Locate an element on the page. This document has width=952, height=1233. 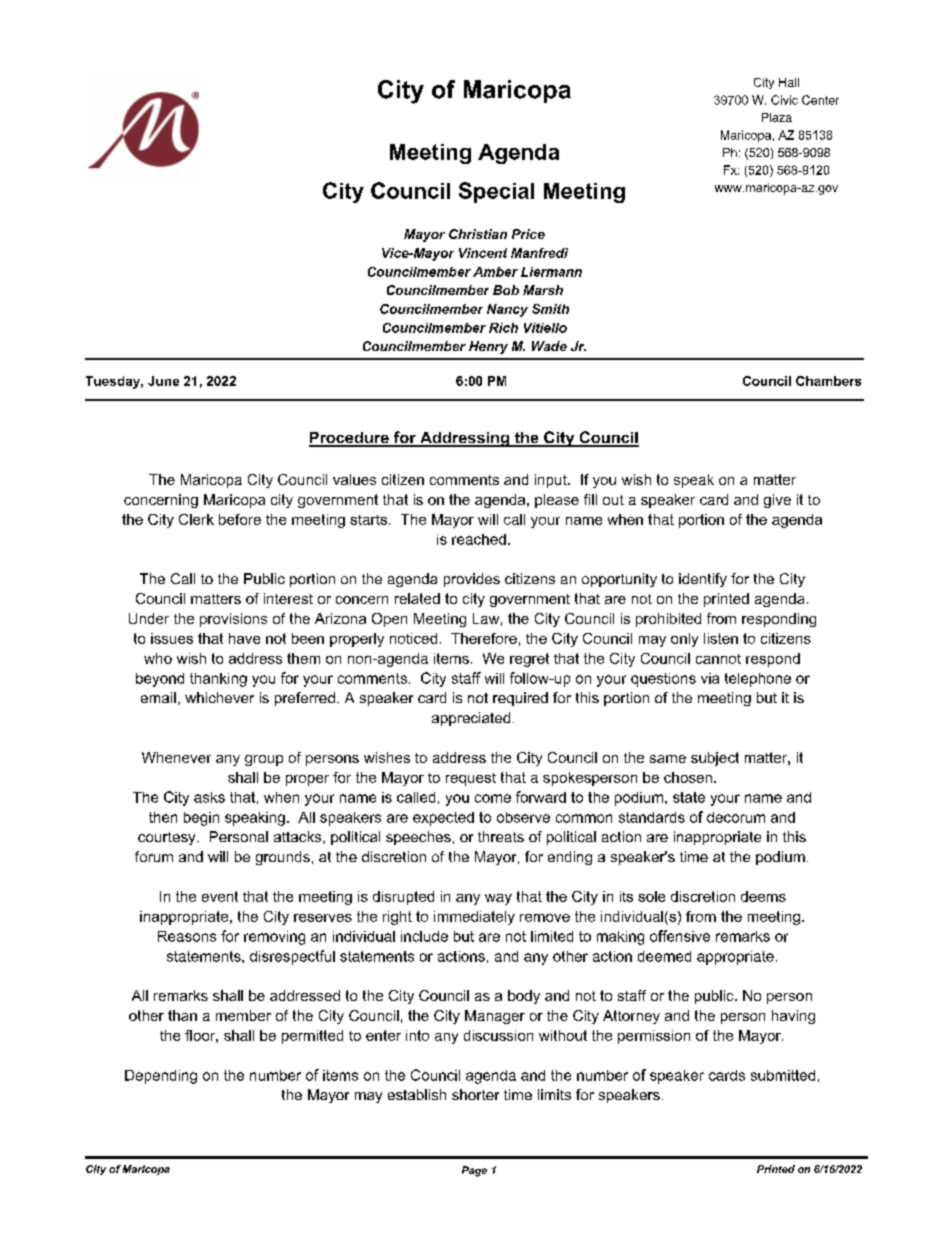
Plaza is located at coordinates (777, 117).
